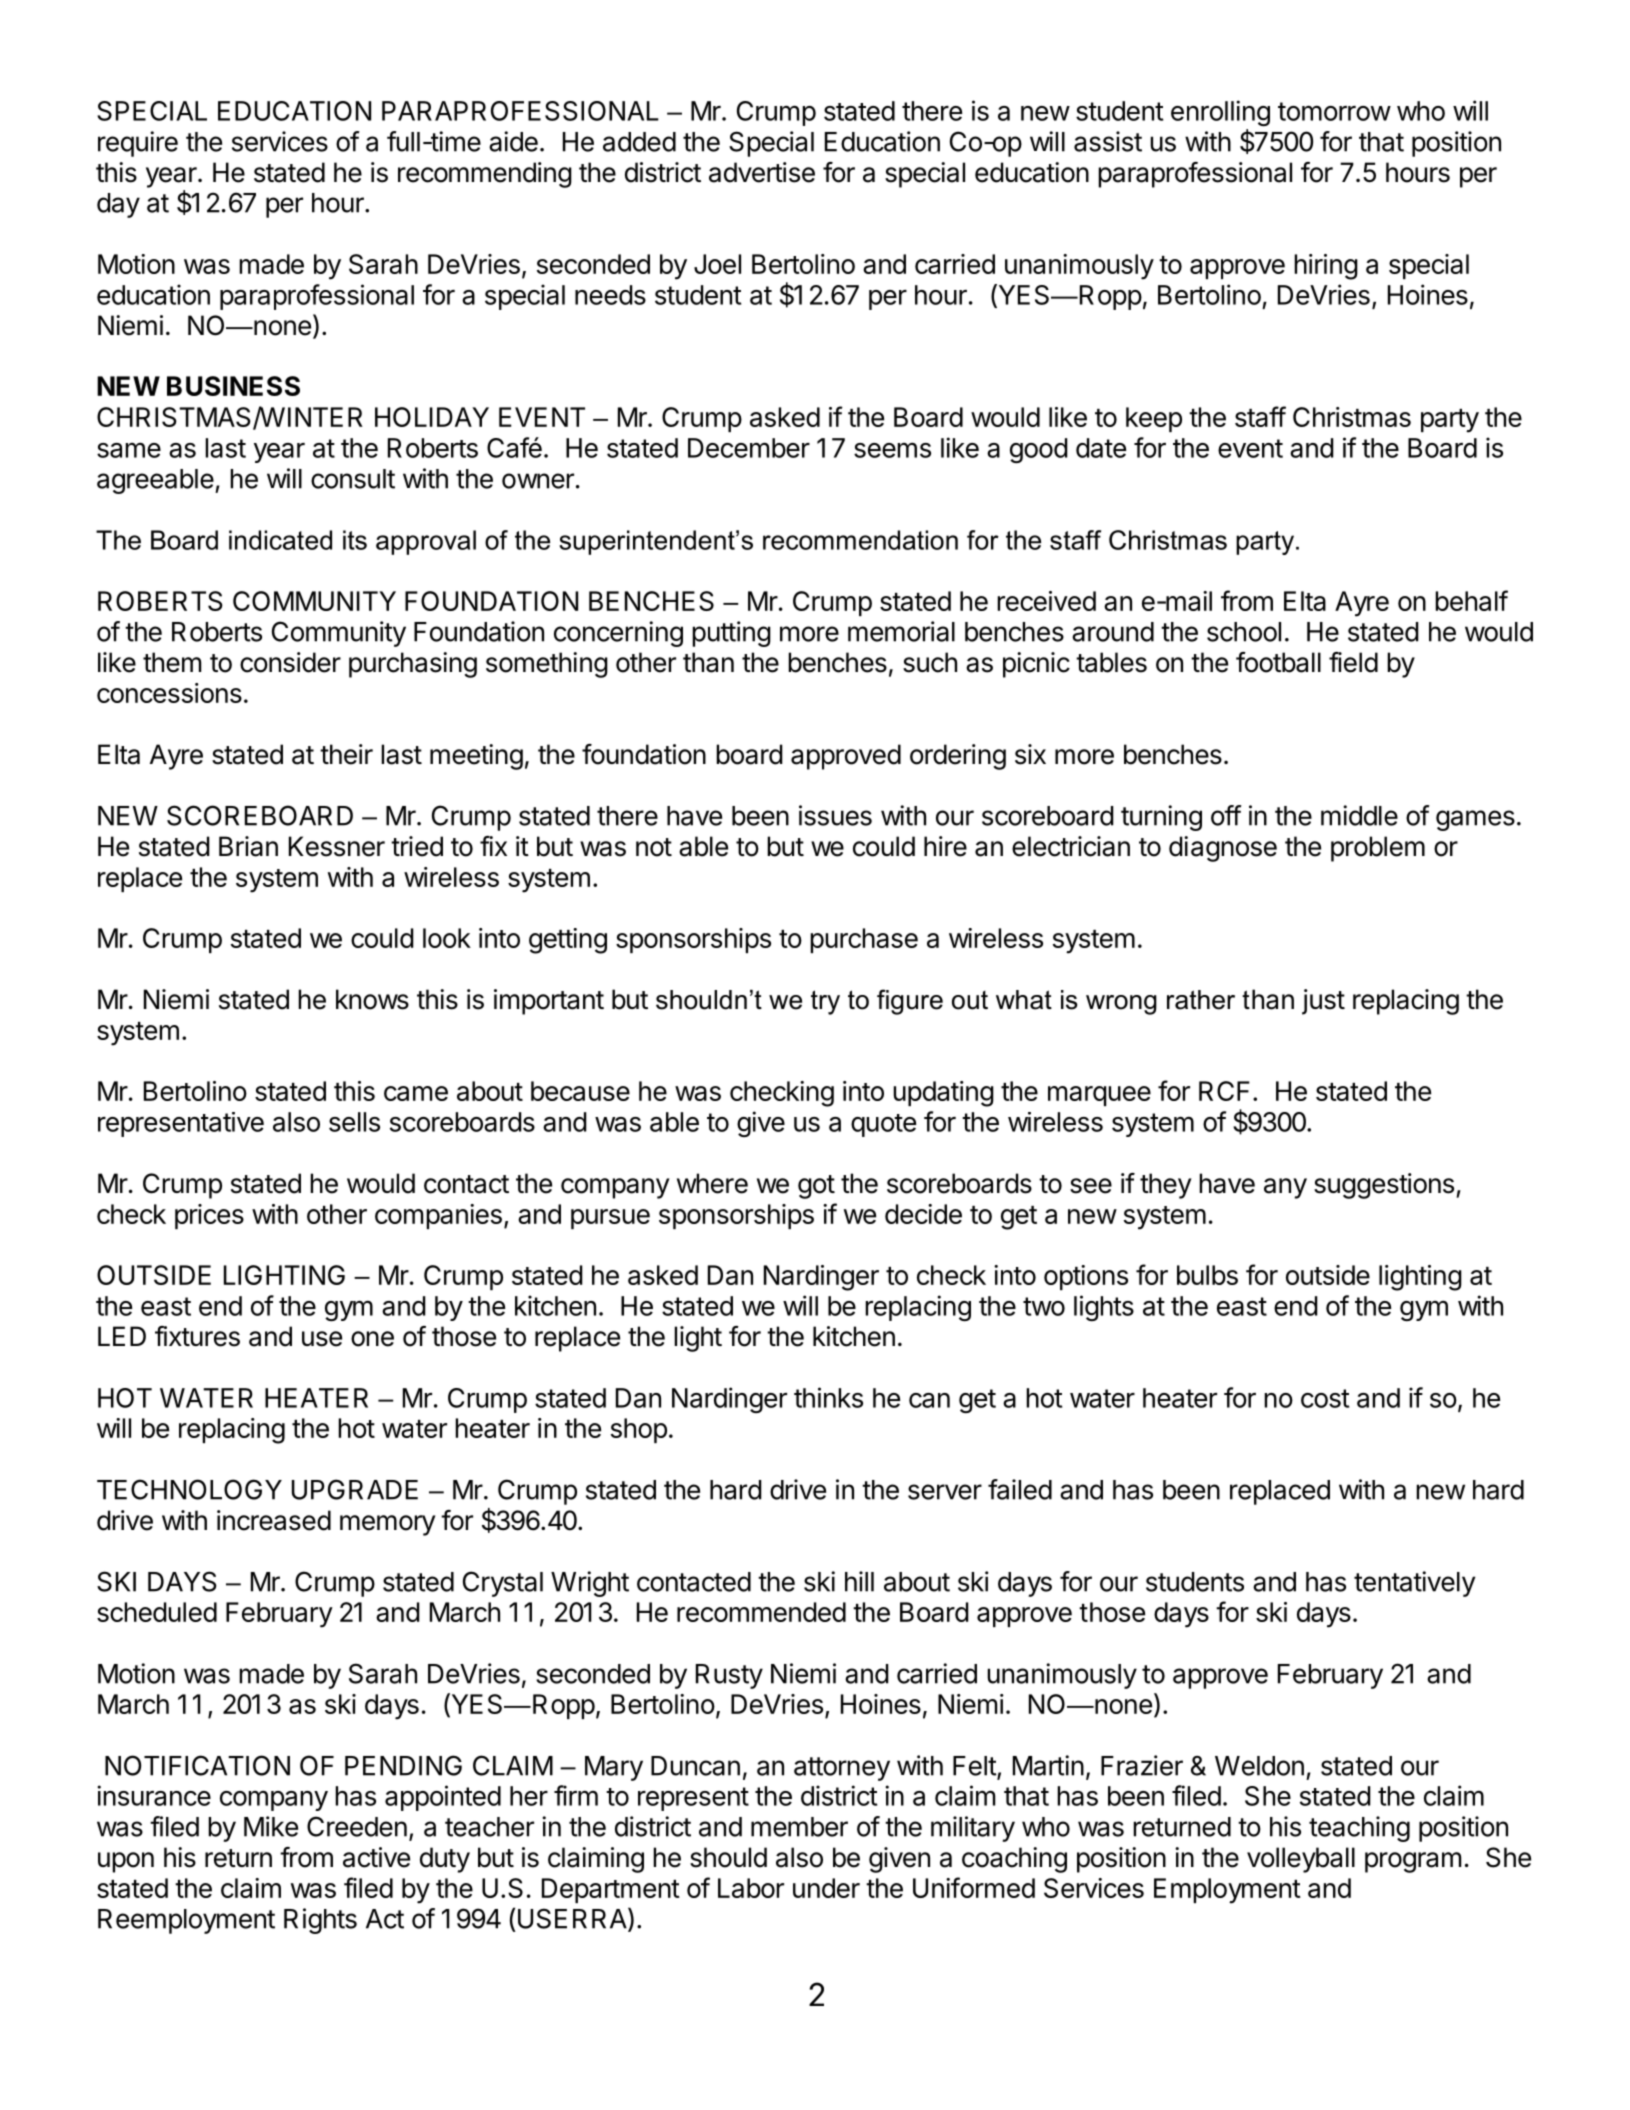  What do you see at coordinates (138, 144) in the screenshot?
I see `require` at bounding box center [138, 144].
